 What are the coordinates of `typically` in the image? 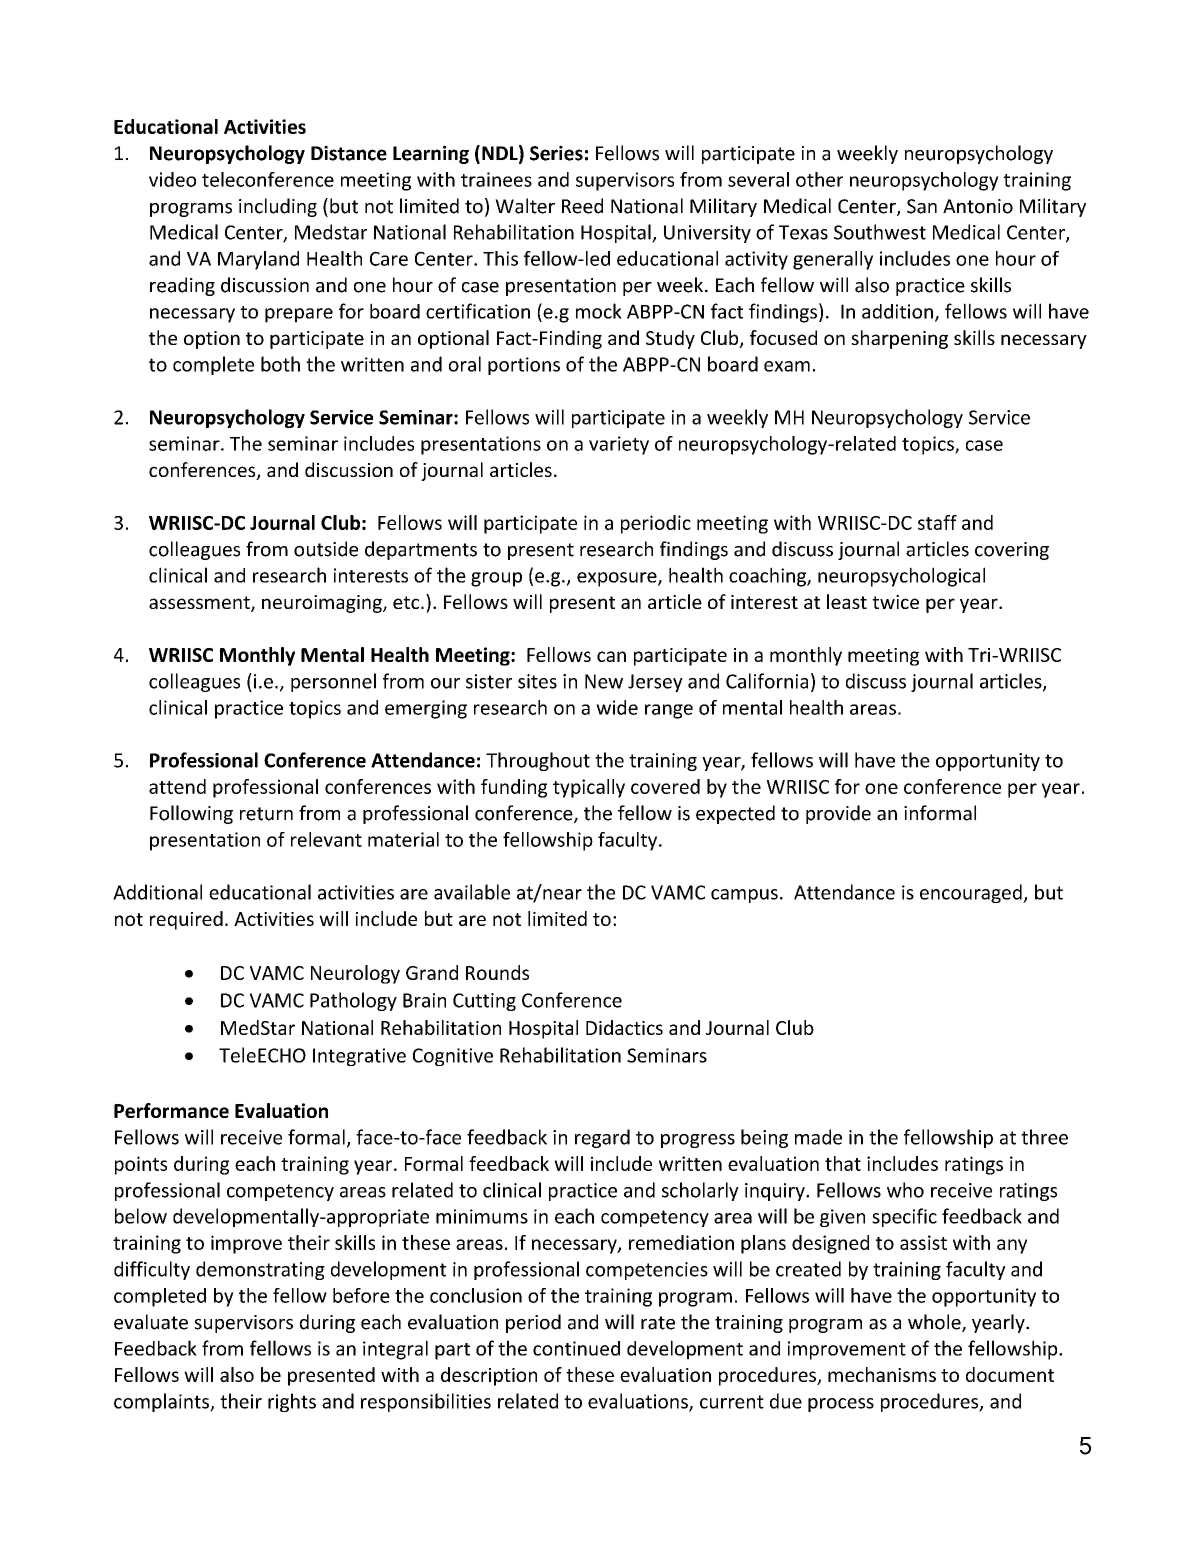 It's located at (589, 788).
